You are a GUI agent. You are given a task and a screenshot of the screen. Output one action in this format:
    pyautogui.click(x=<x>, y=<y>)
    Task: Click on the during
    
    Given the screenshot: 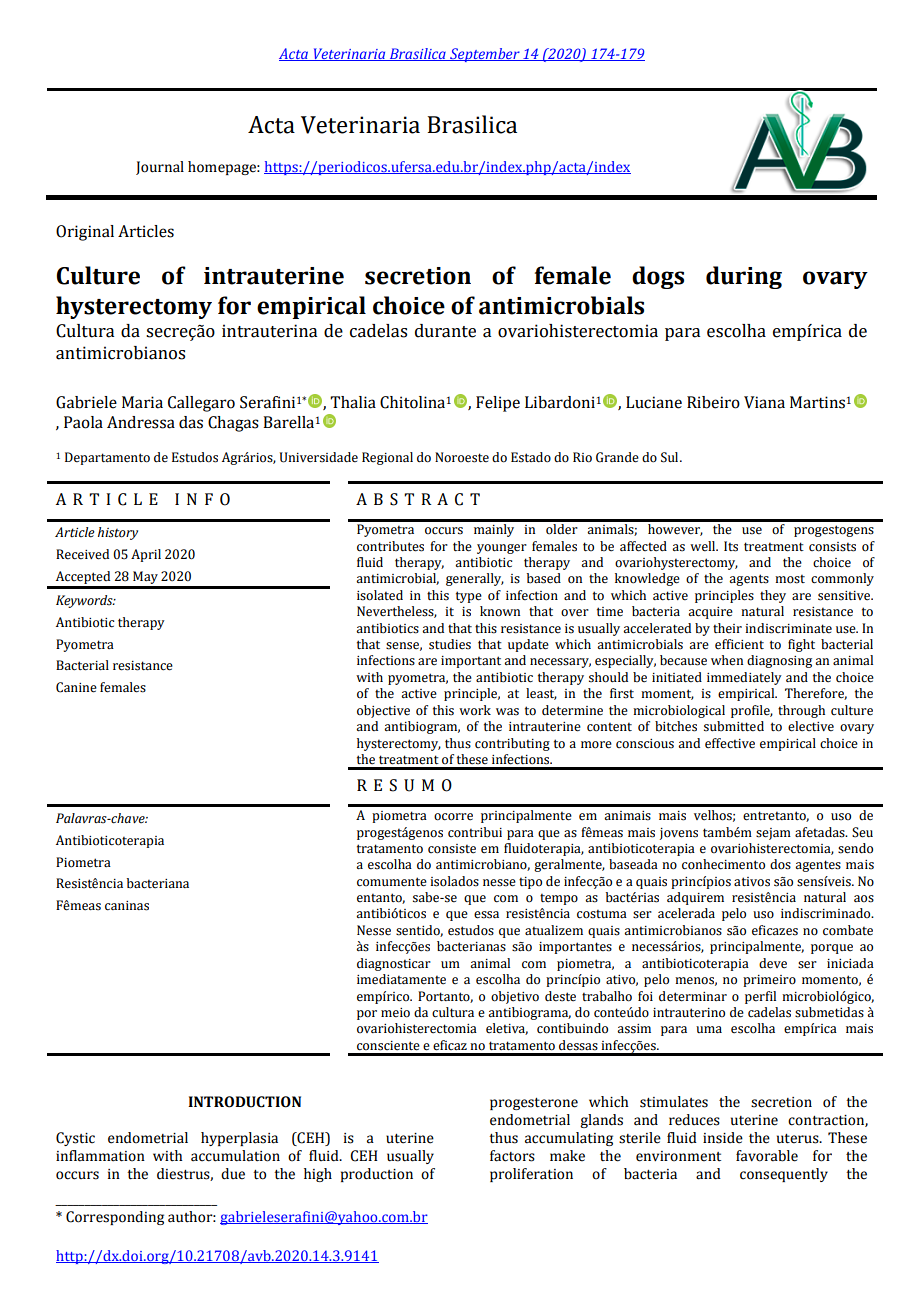 What is the action you would take?
    pyautogui.click(x=744, y=277)
